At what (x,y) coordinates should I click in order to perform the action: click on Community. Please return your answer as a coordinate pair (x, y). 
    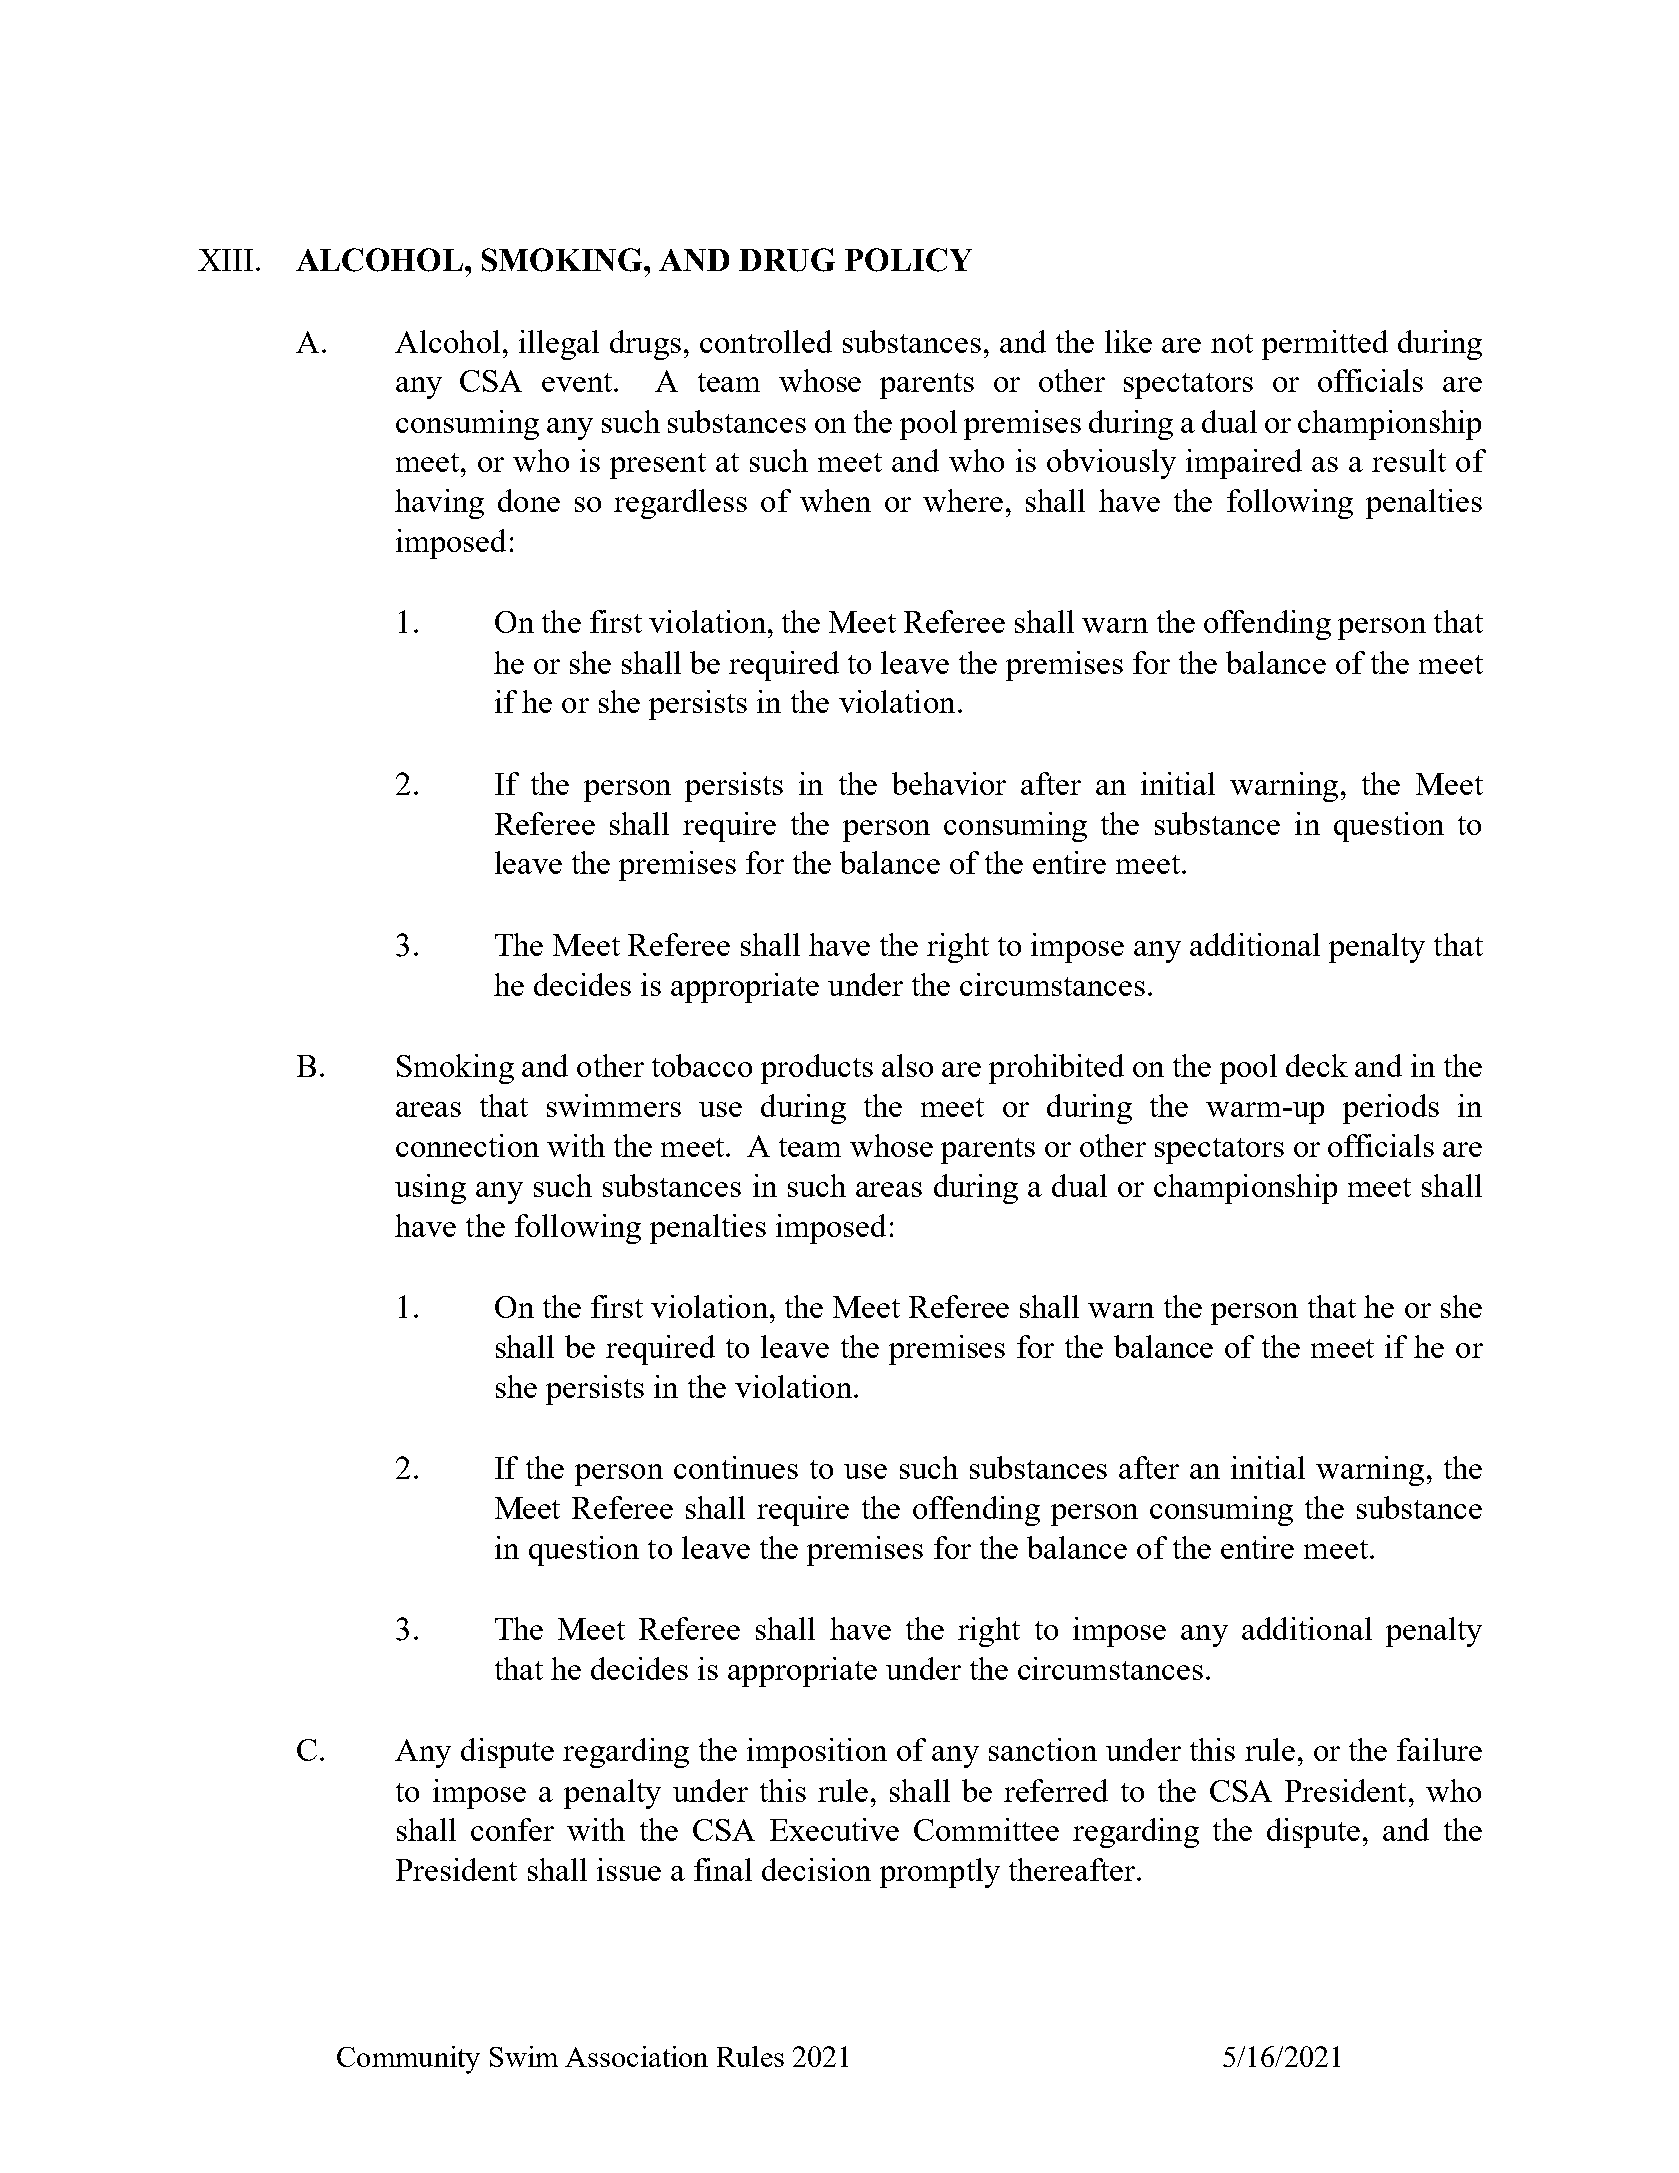
    Looking at the image, I should click on (408, 2060).
